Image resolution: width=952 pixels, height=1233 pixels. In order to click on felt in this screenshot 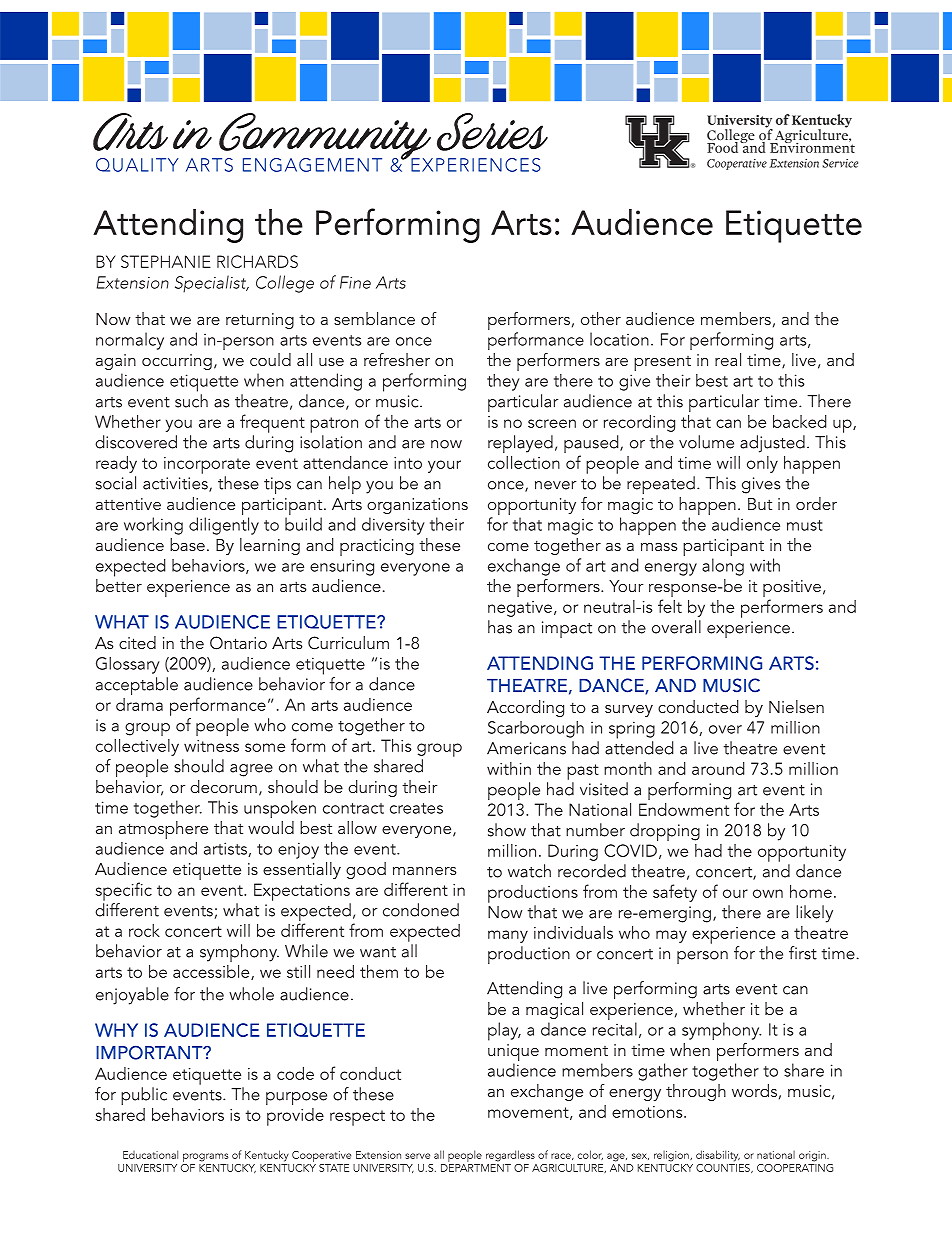, I will do `click(670, 606)`.
